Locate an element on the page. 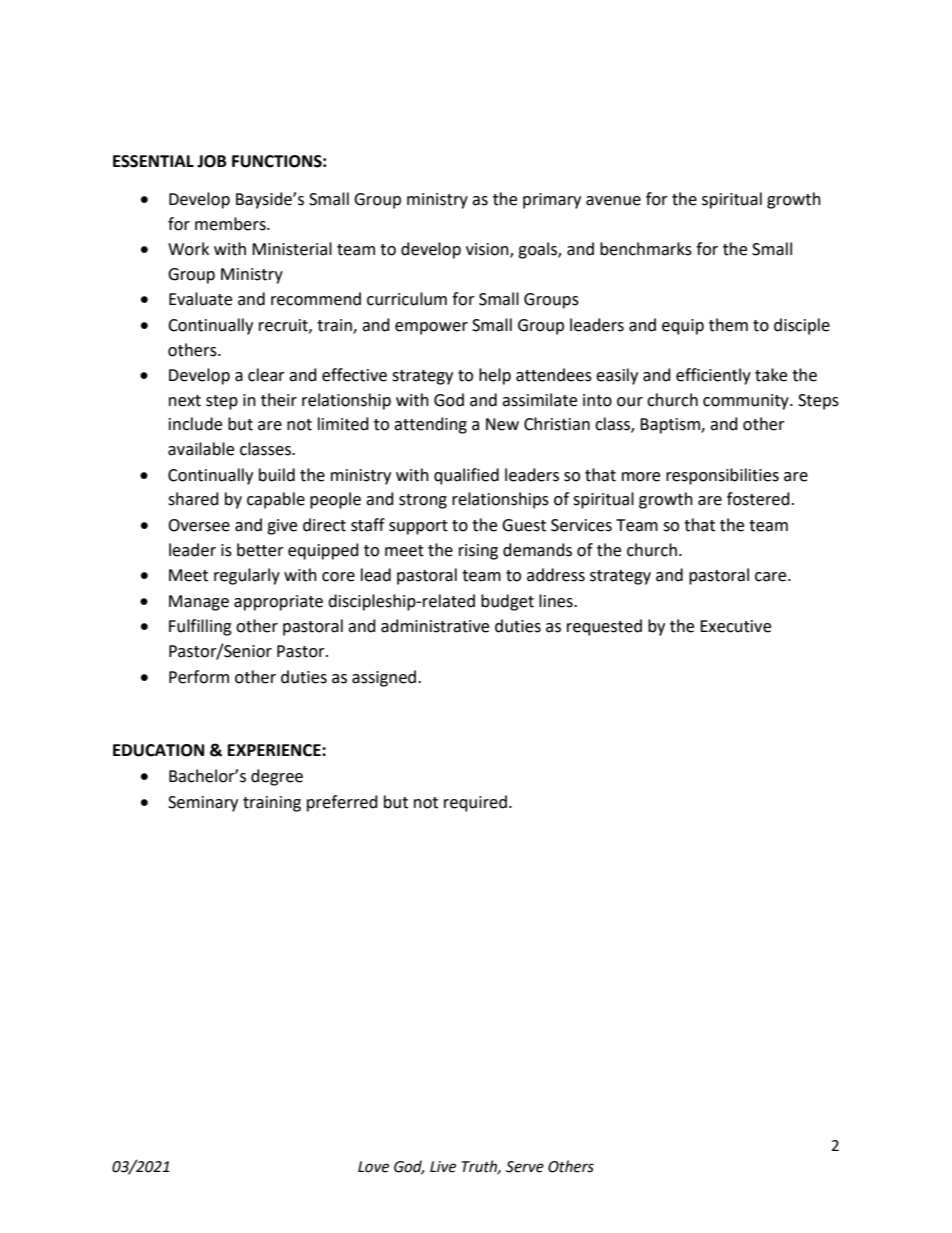  avenue is located at coordinates (613, 201).
